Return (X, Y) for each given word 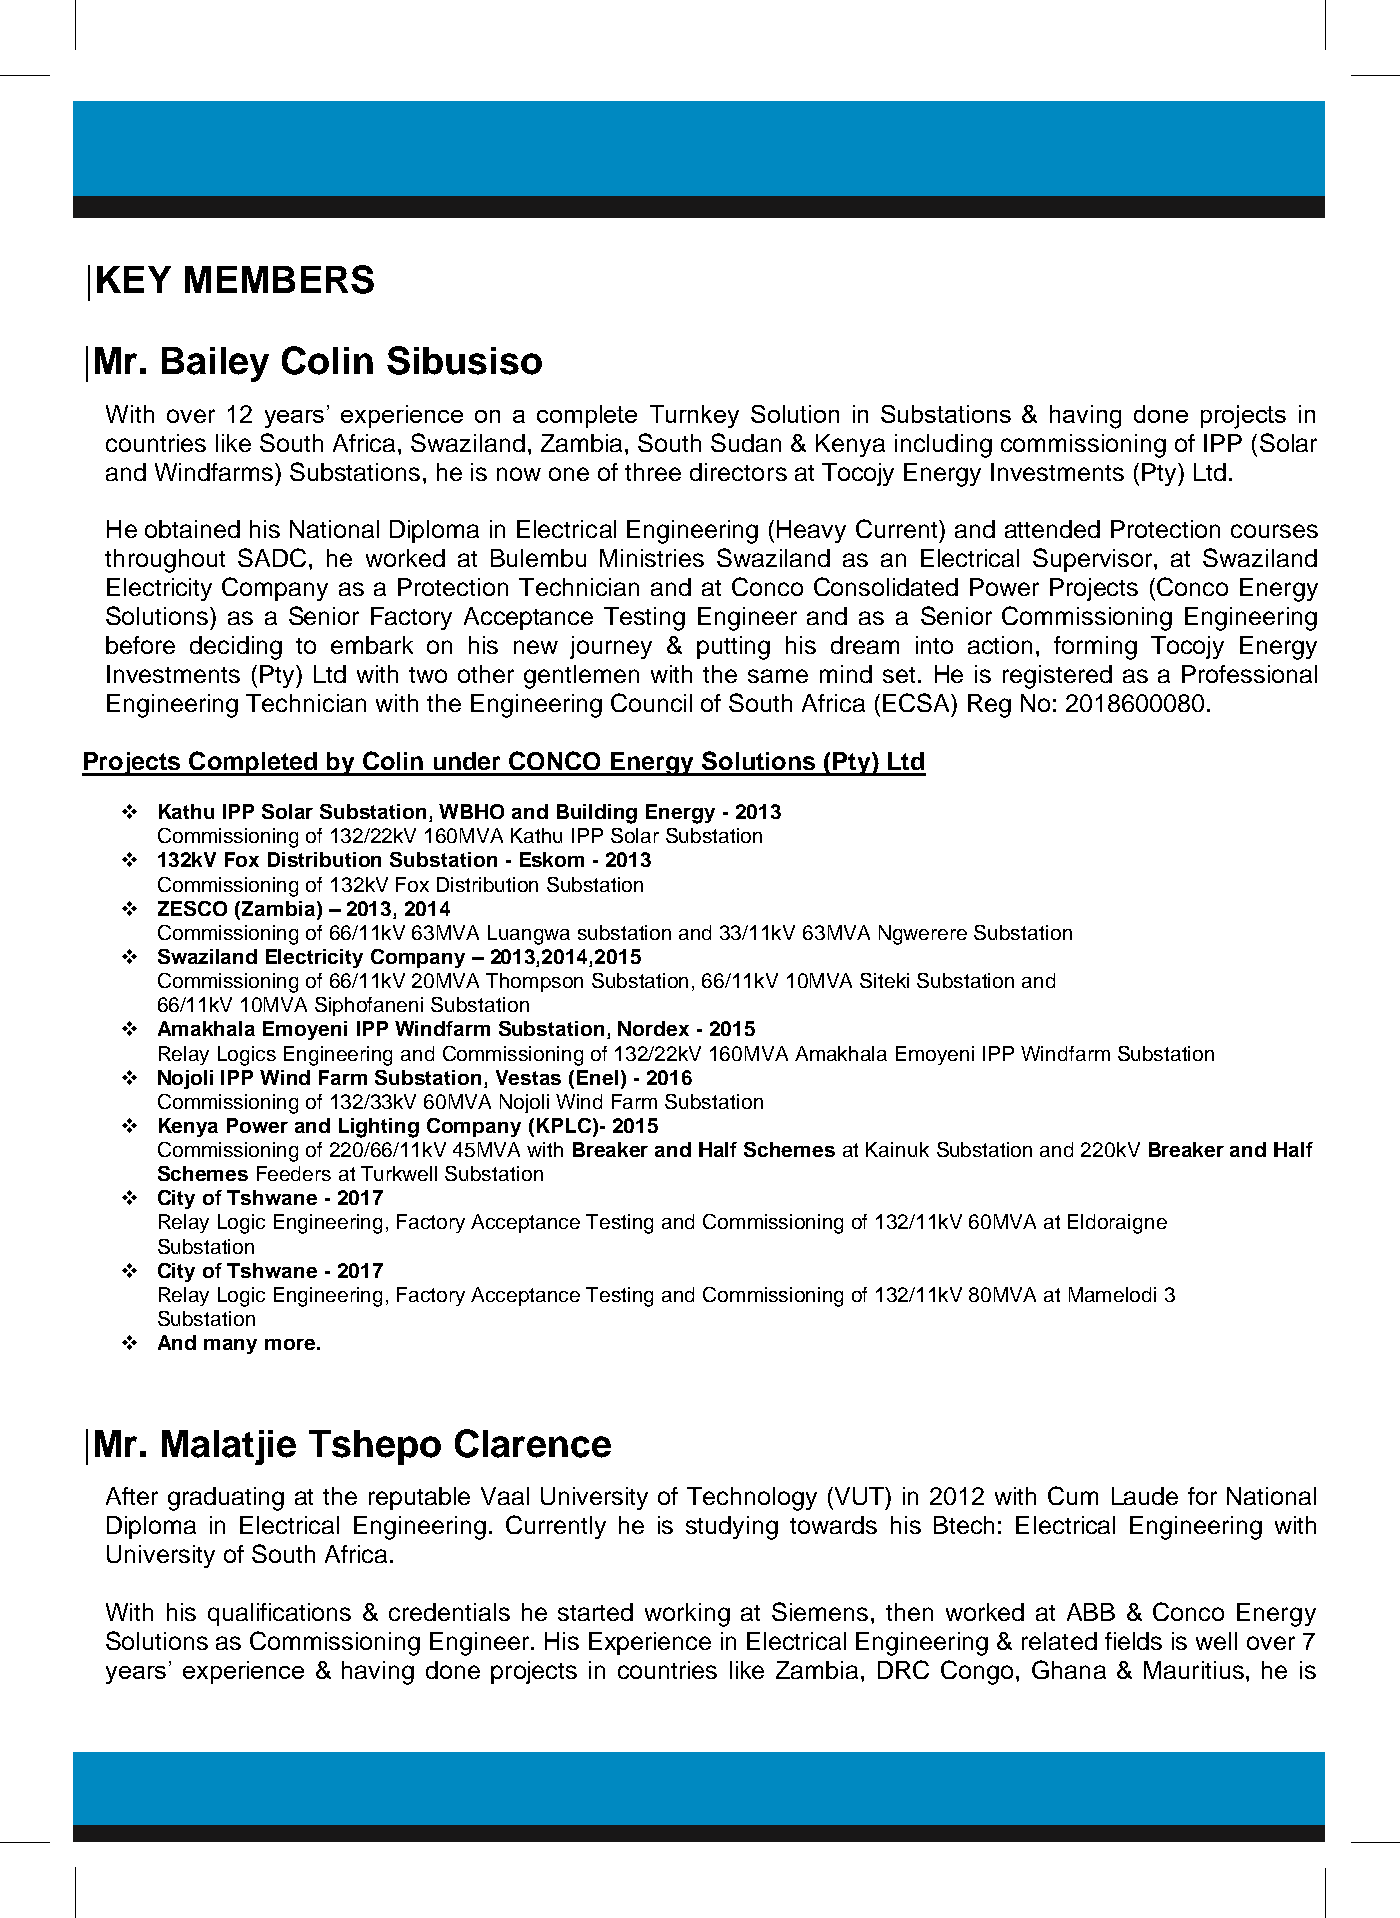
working (687, 1615)
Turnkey (694, 416)
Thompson (534, 982)
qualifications (279, 1614)
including (943, 446)
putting (733, 648)
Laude (1145, 1496)
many (230, 1346)
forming (1095, 648)
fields (1133, 1641)
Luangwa (529, 935)
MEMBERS (279, 279)
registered (1057, 677)
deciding (236, 648)
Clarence (533, 1443)
